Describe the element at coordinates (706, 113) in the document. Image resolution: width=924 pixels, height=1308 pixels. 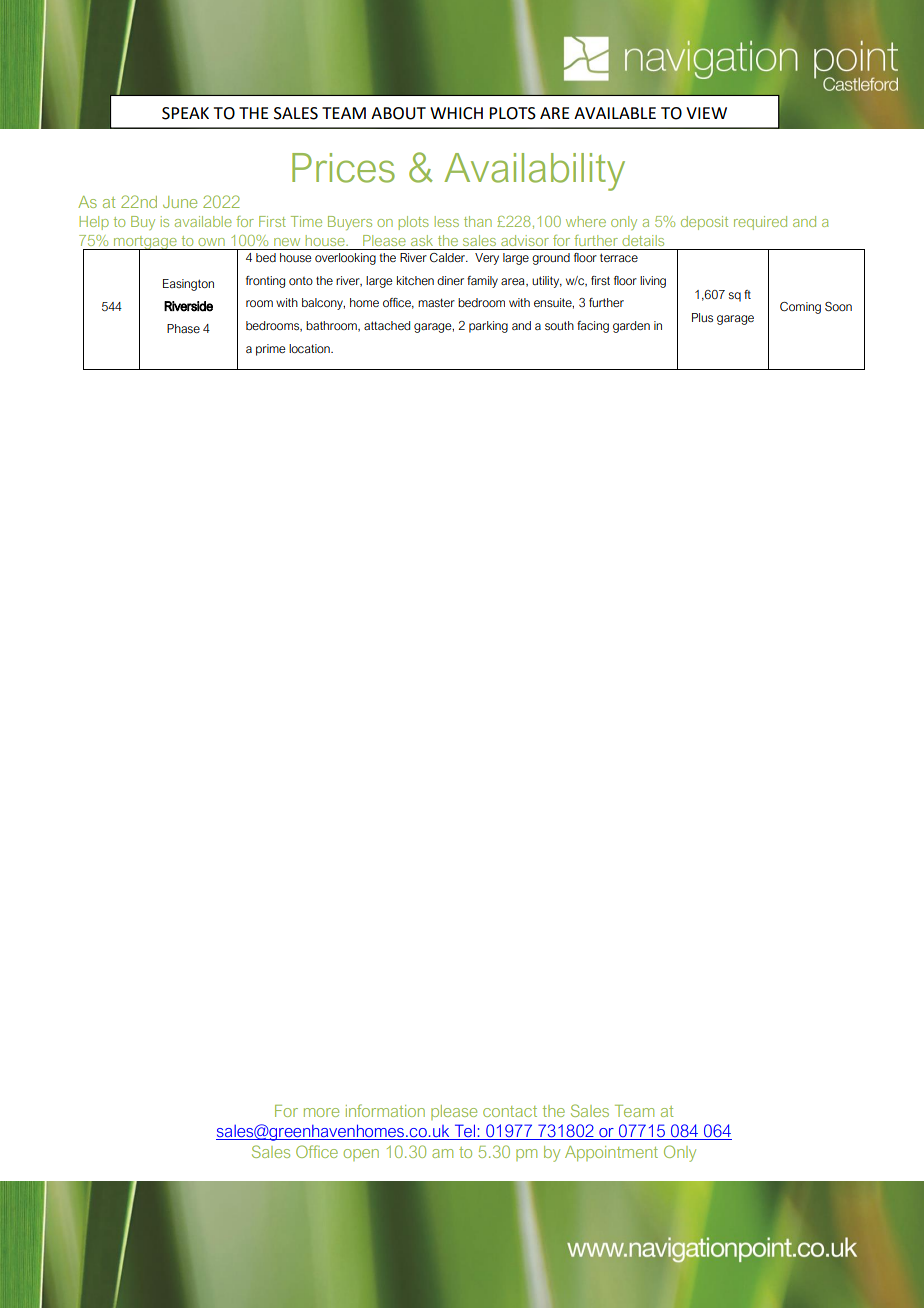
I see `VIEW` at that location.
